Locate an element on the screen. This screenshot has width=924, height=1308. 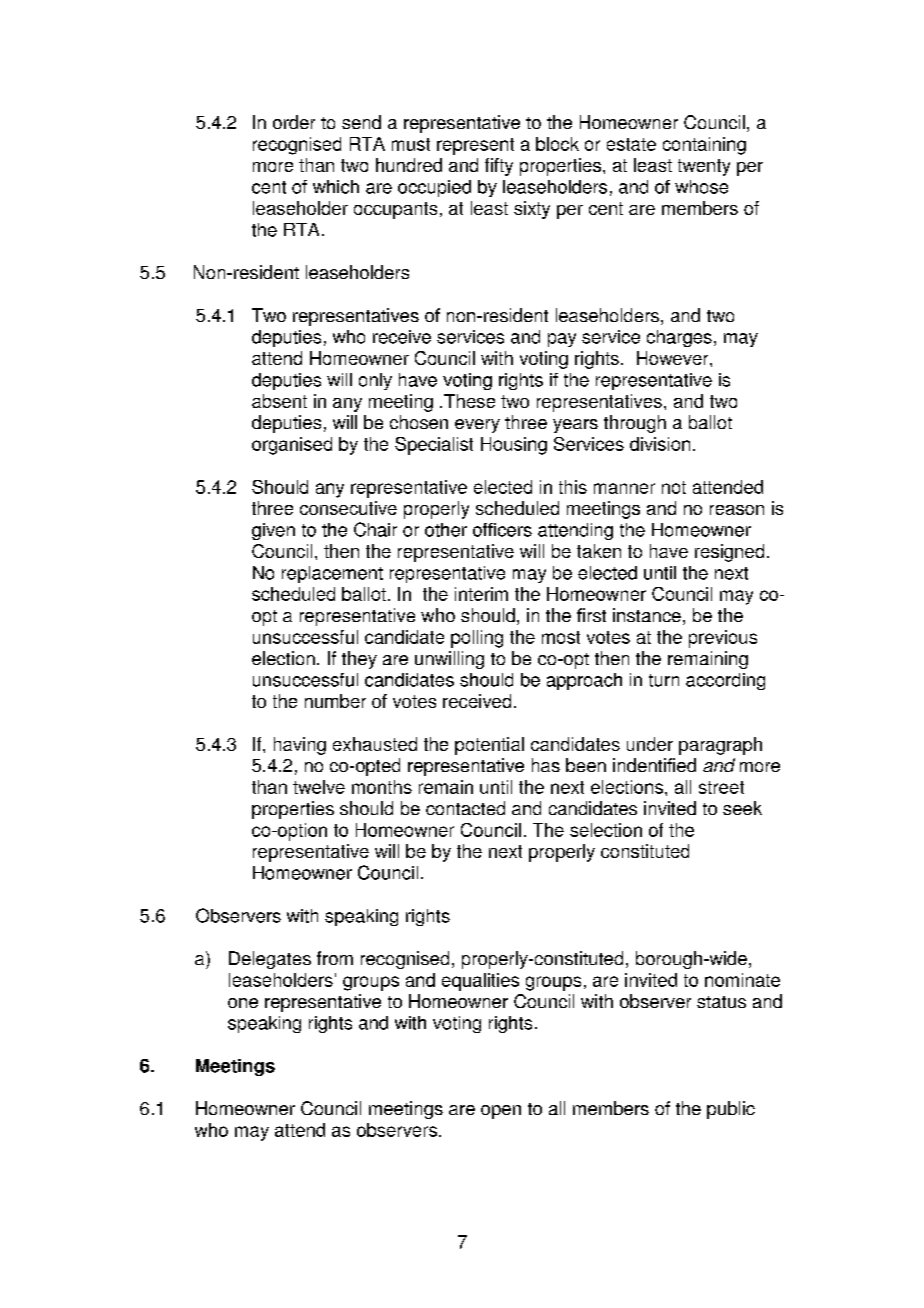
fifty is located at coordinates (499, 167).
